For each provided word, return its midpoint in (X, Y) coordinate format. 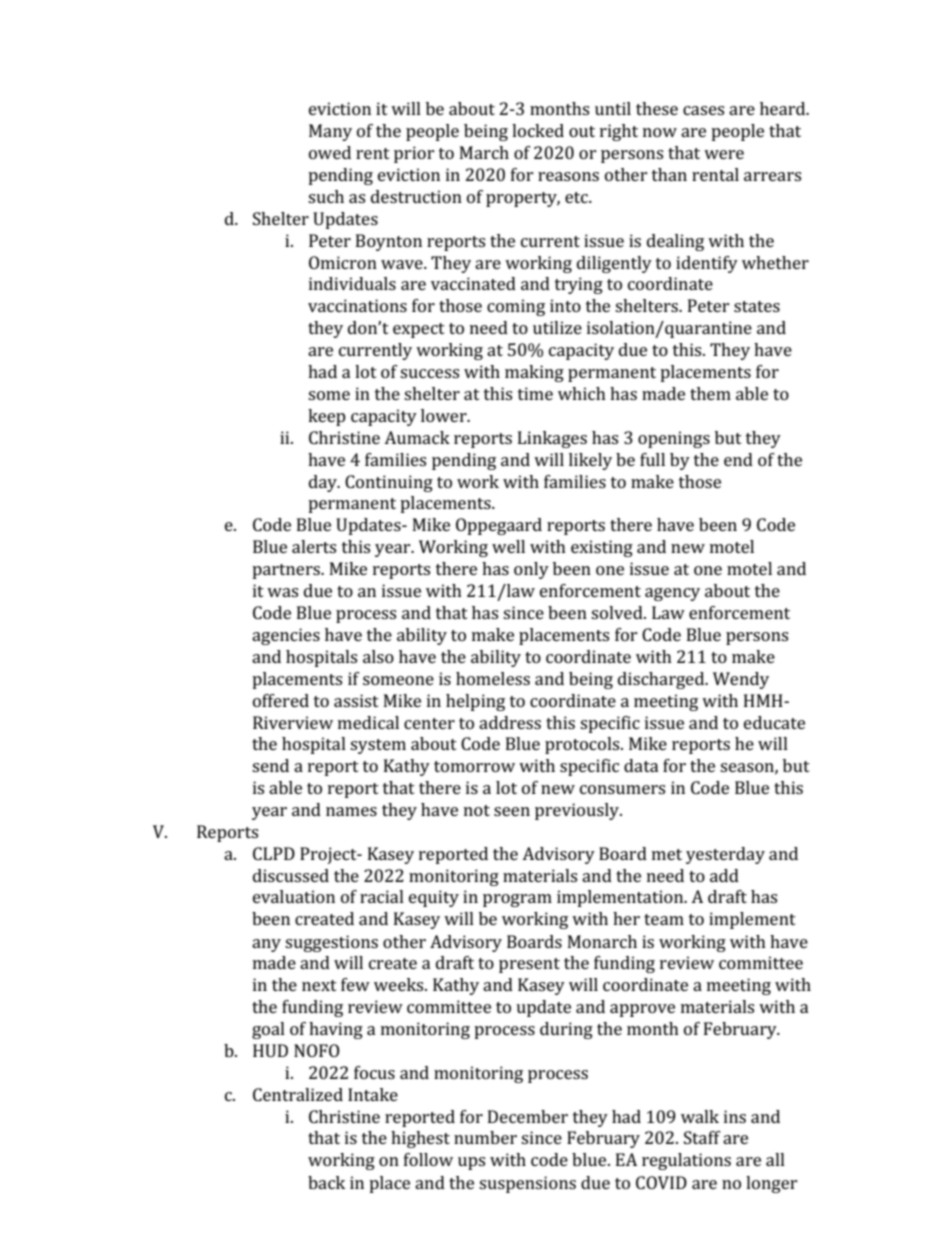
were (724, 154)
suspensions (527, 1184)
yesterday (725, 855)
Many (330, 132)
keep (327, 417)
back (326, 1182)
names (351, 811)
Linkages (552, 439)
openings (674, 439)
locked (538, 130)
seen (512, 811)
